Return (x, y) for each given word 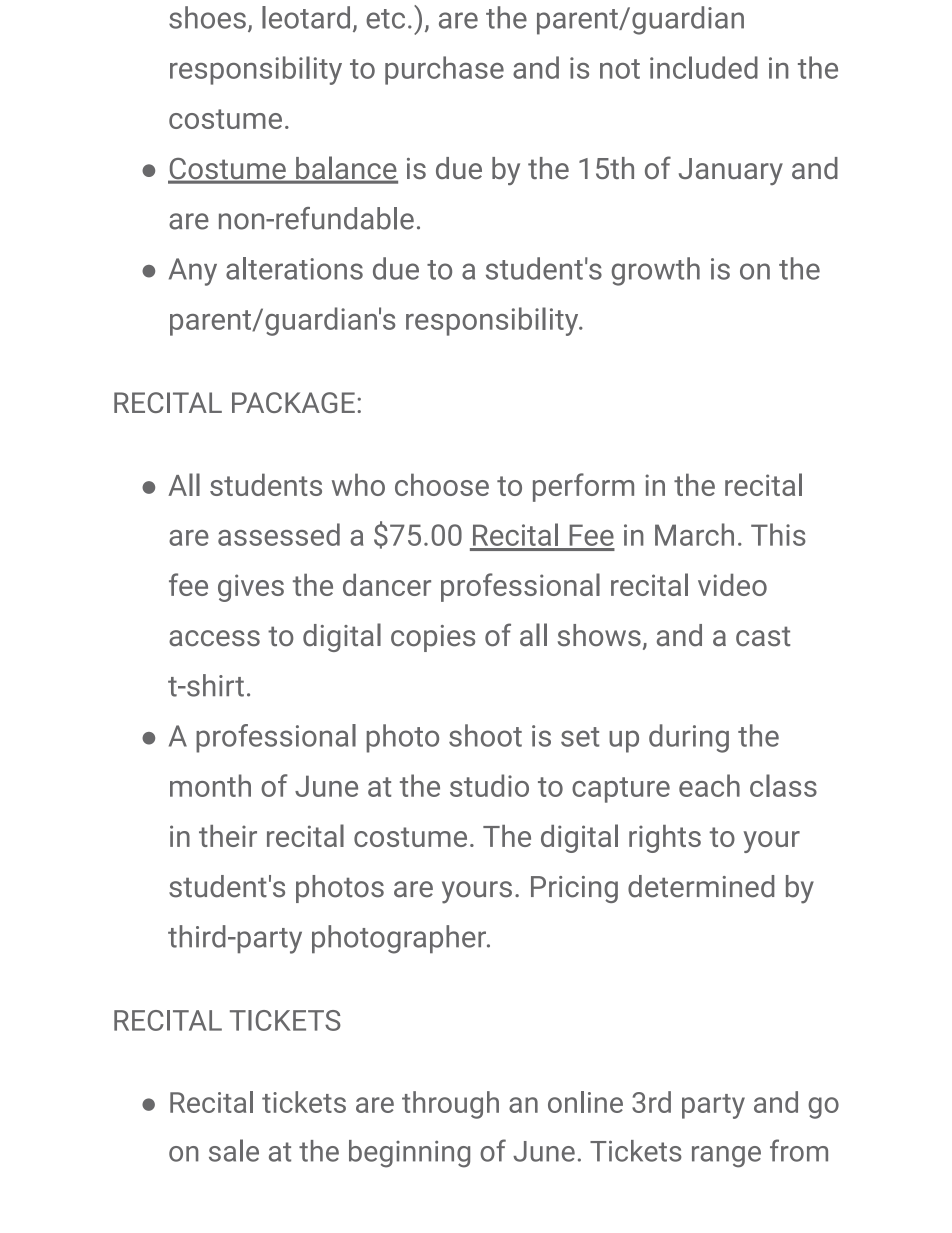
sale (234, 1150)
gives (251, 588)
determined (701, 886)
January (731, 171)
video (732, 584)
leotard (306, 17)
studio (489, 785)
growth (656, 271)
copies (433, 638)
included (704, 67)
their (228, 836)
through (450, 1105)
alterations (294, 268)
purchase (444, 70)
